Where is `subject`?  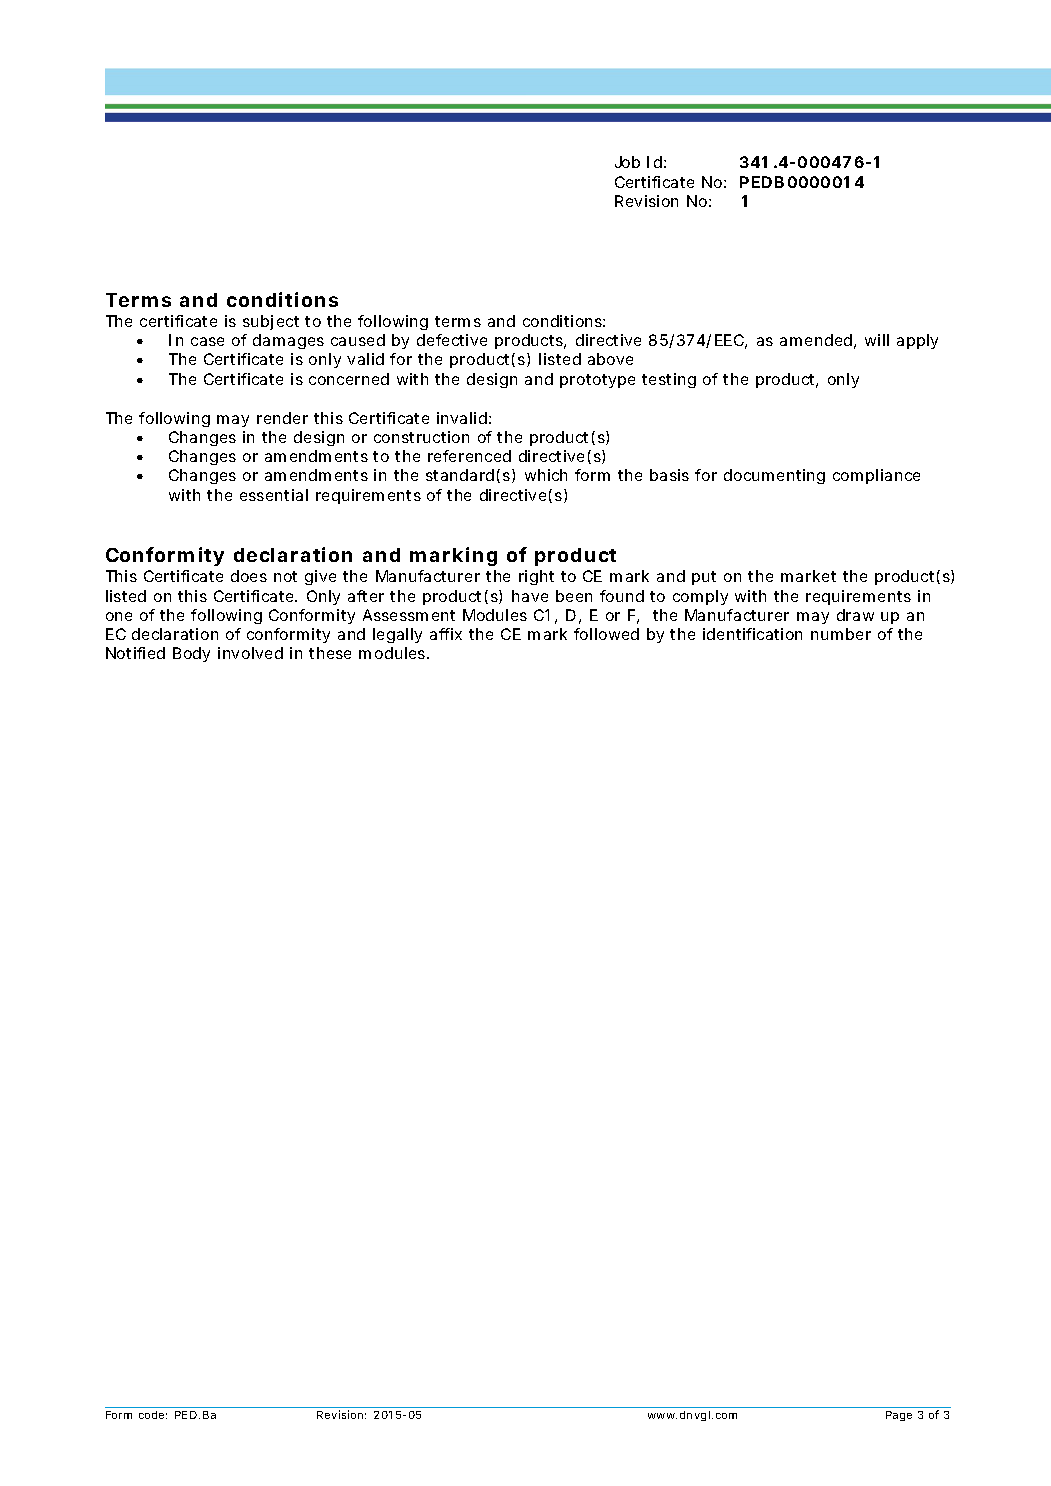 subject is located at coordinates (271, 322).
